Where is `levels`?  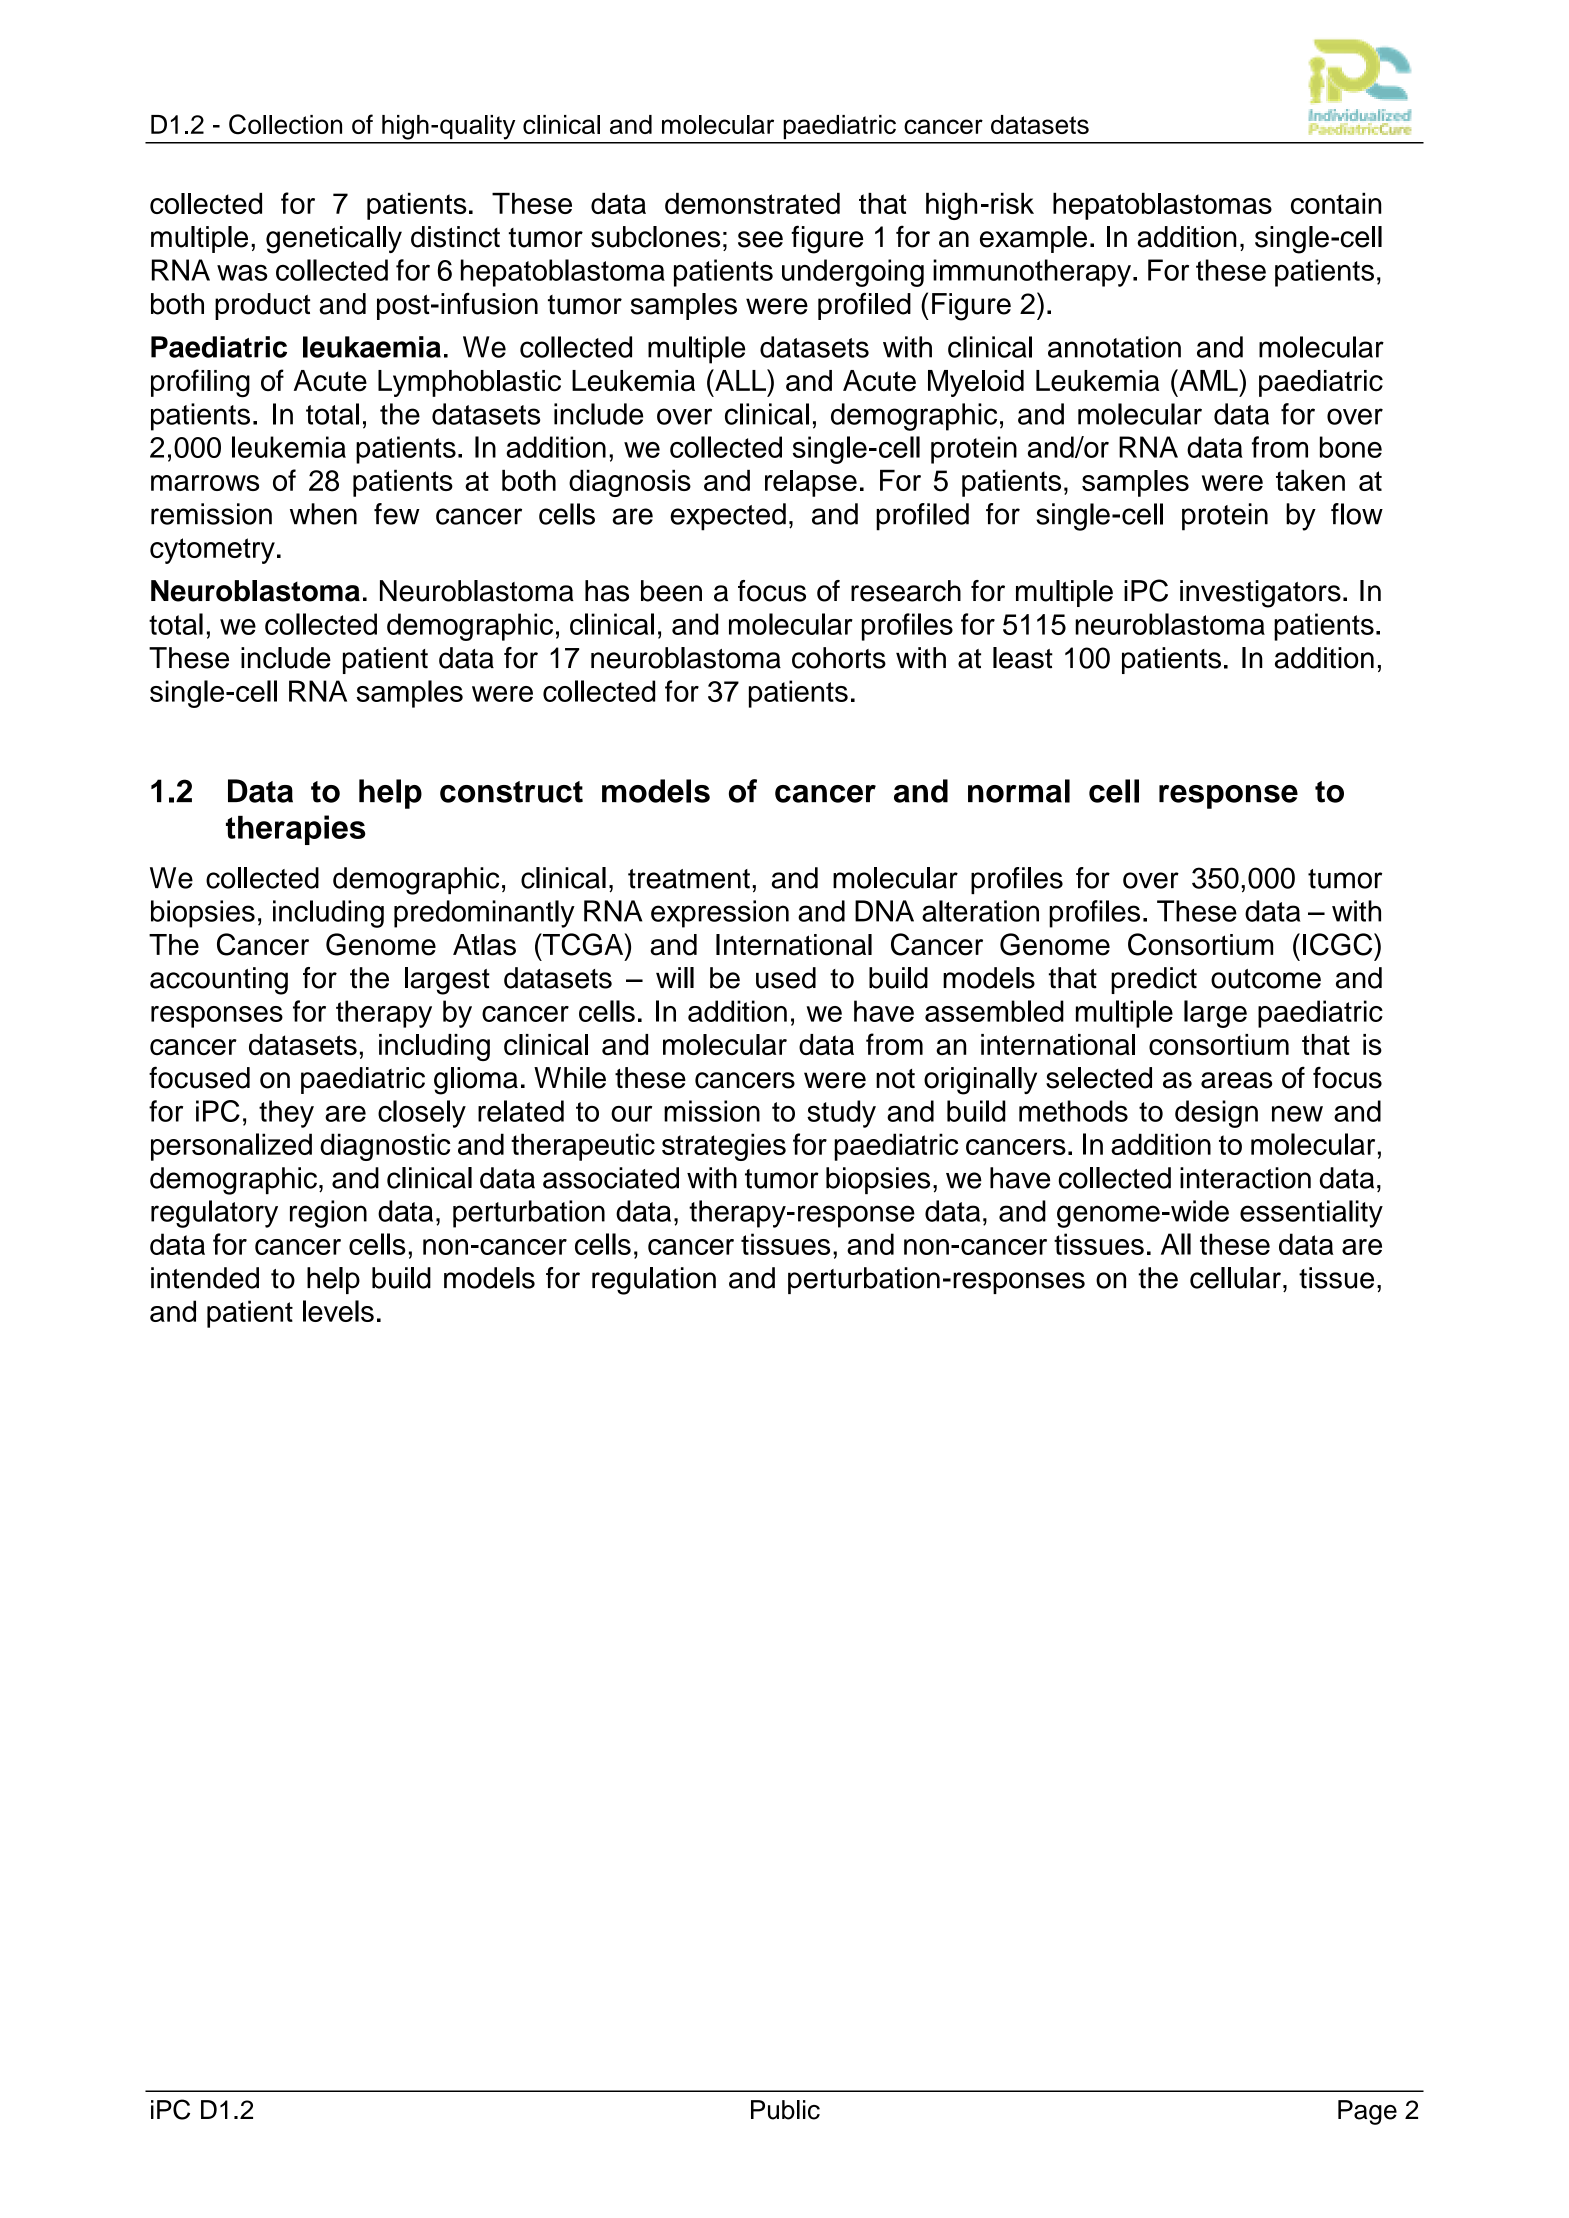
levels is located at coordinates (338, 1311).
